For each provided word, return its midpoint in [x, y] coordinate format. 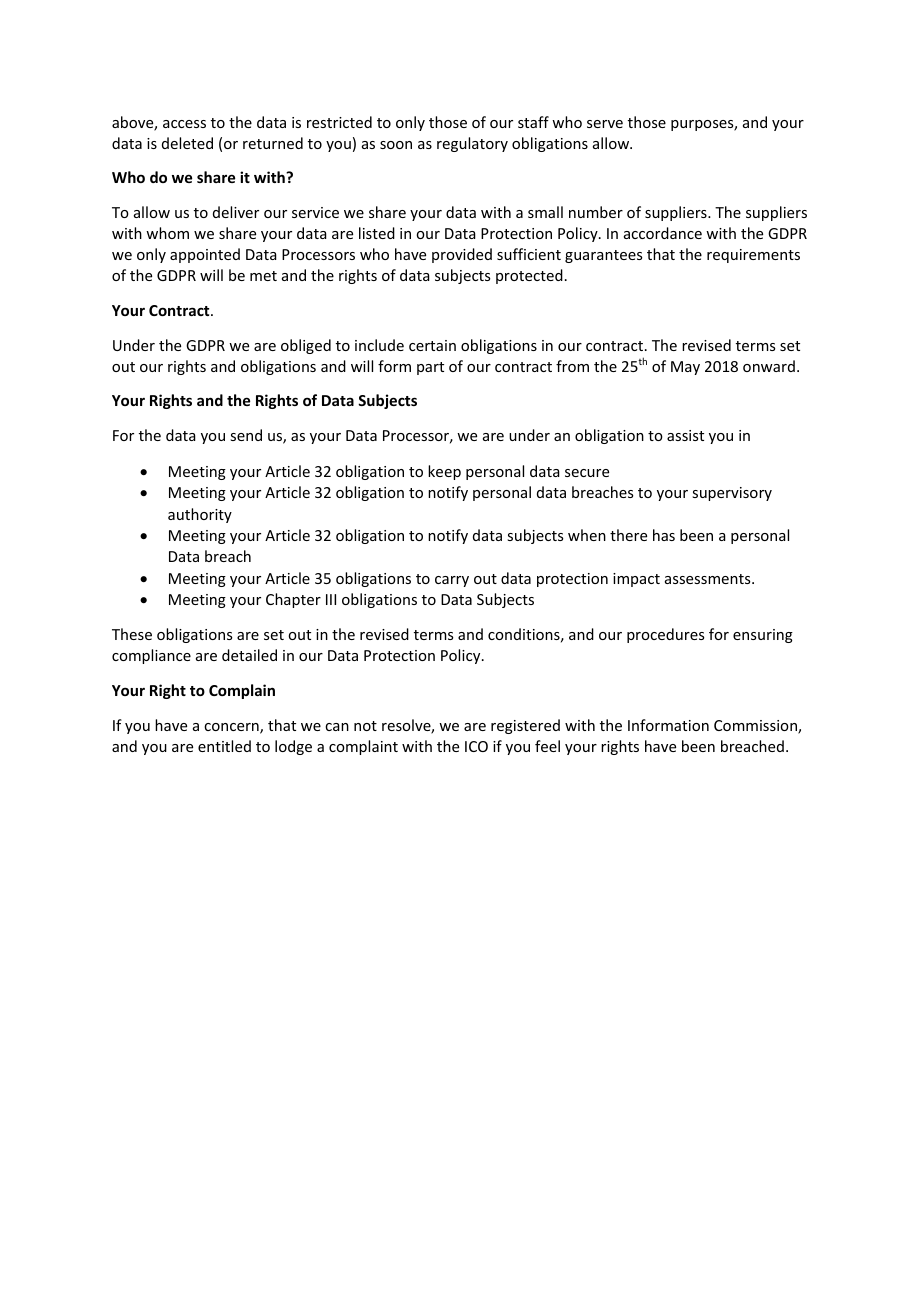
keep [444, 472]
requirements [753, 256]
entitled [224, 746]
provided [462, 255]
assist [685, 435]
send [246, 435]
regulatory [472, 144]
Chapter [293, 600]
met [263, 276]
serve [605, 124]
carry [452, 581]
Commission [756, 727]
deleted [187, 143]
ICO [476, 746]
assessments [709, 579]
